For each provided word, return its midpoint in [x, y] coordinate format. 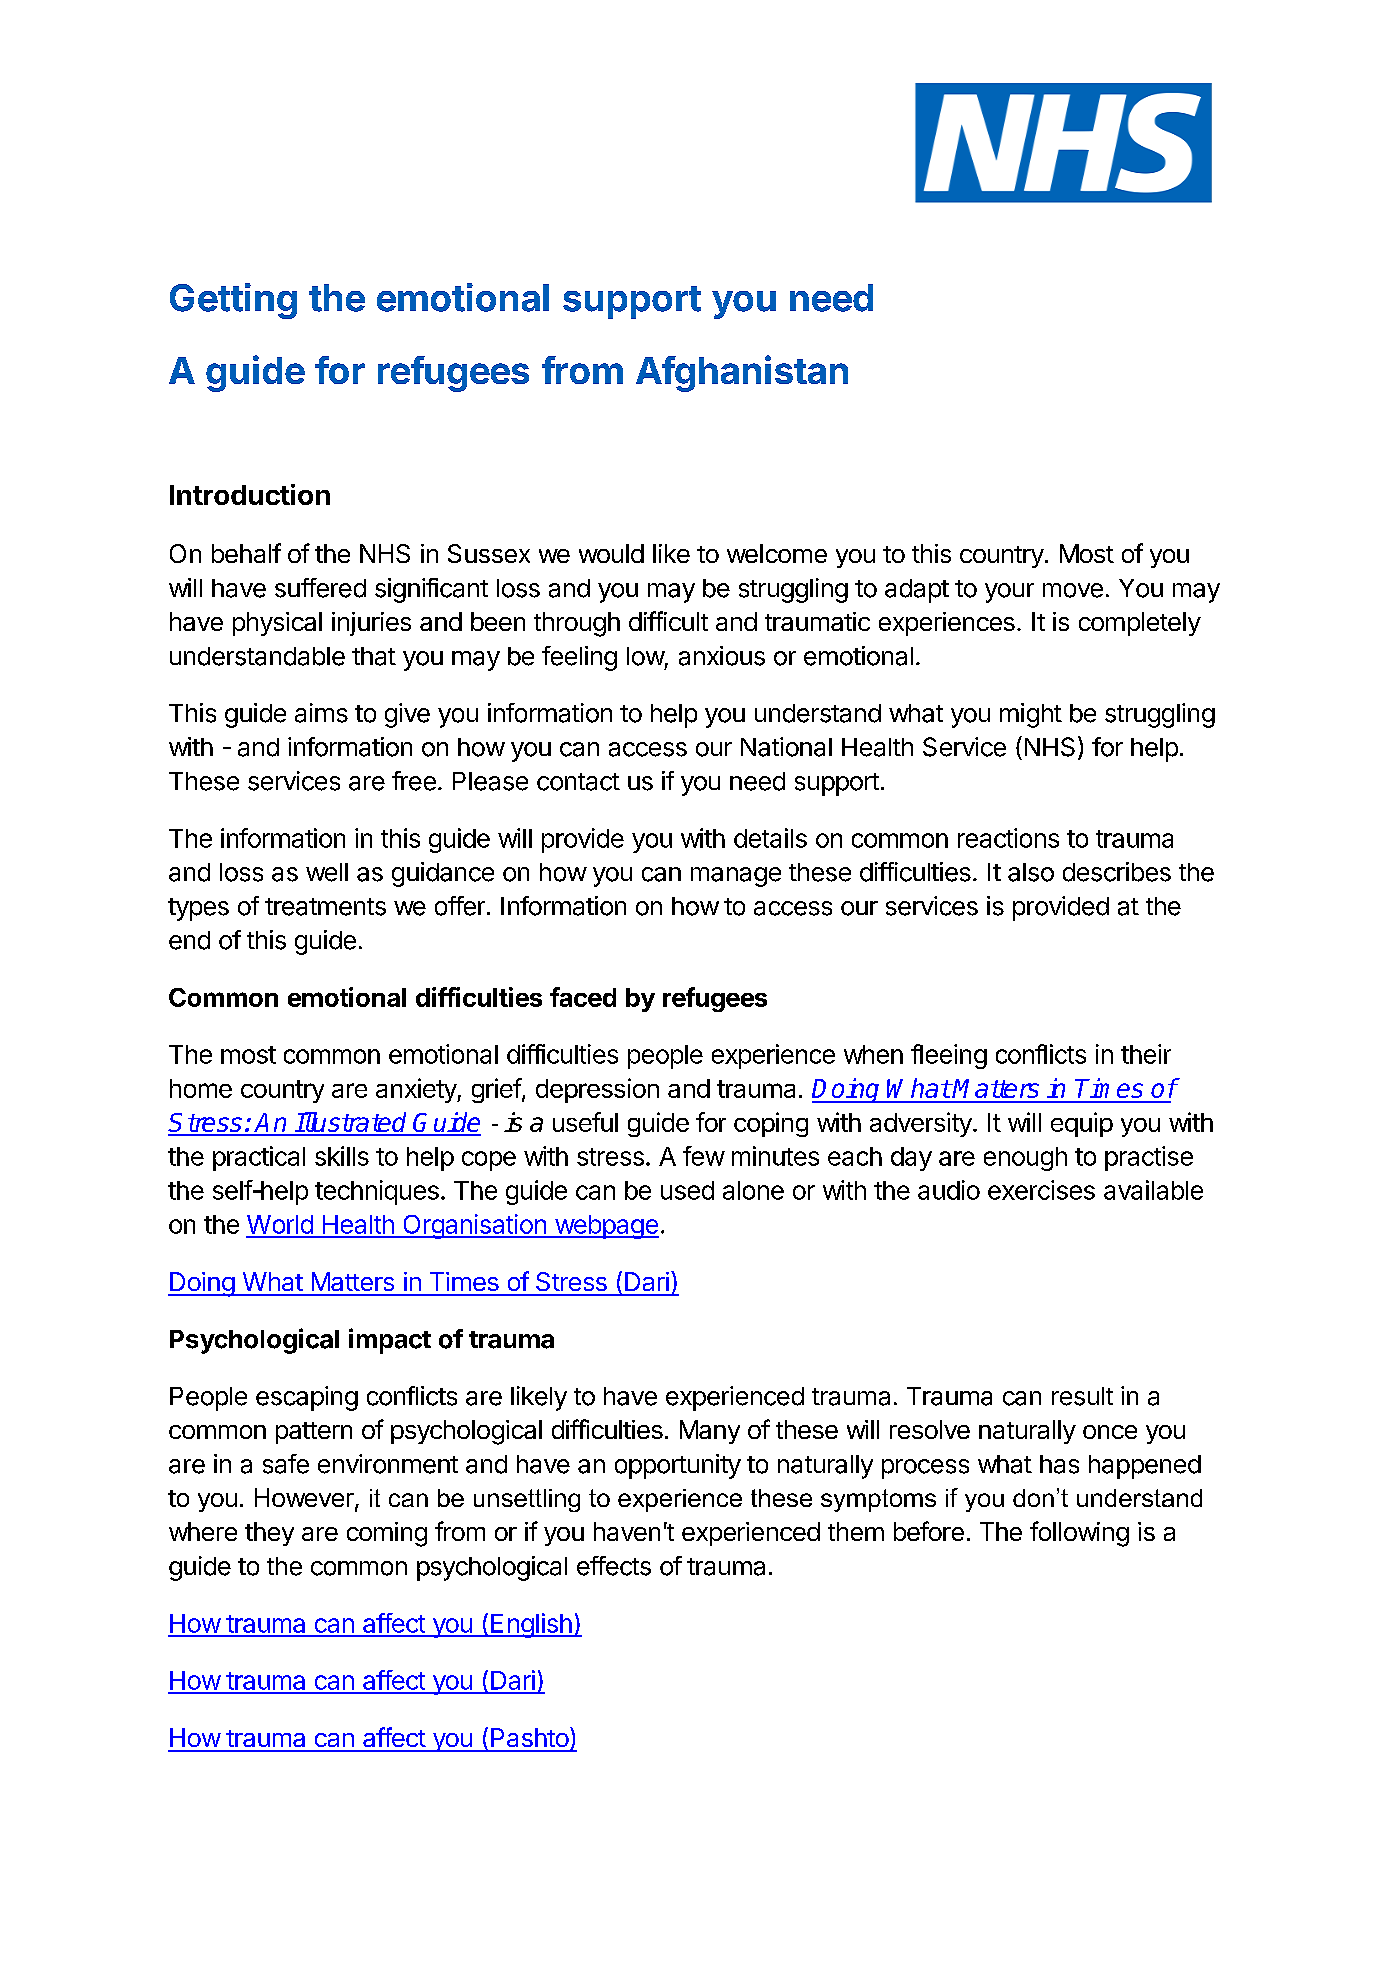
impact [390, 1341]
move [1073, 590]
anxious [722, 656]
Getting [233, 301]
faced [583, 997]
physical [277, 624]
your [1009, 593]
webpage [605, 1227]
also [1031, 872]
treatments [325, 907]
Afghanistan [742, 373]
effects [614, 1566]
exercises [1041, 1190]
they [269, 1534]
